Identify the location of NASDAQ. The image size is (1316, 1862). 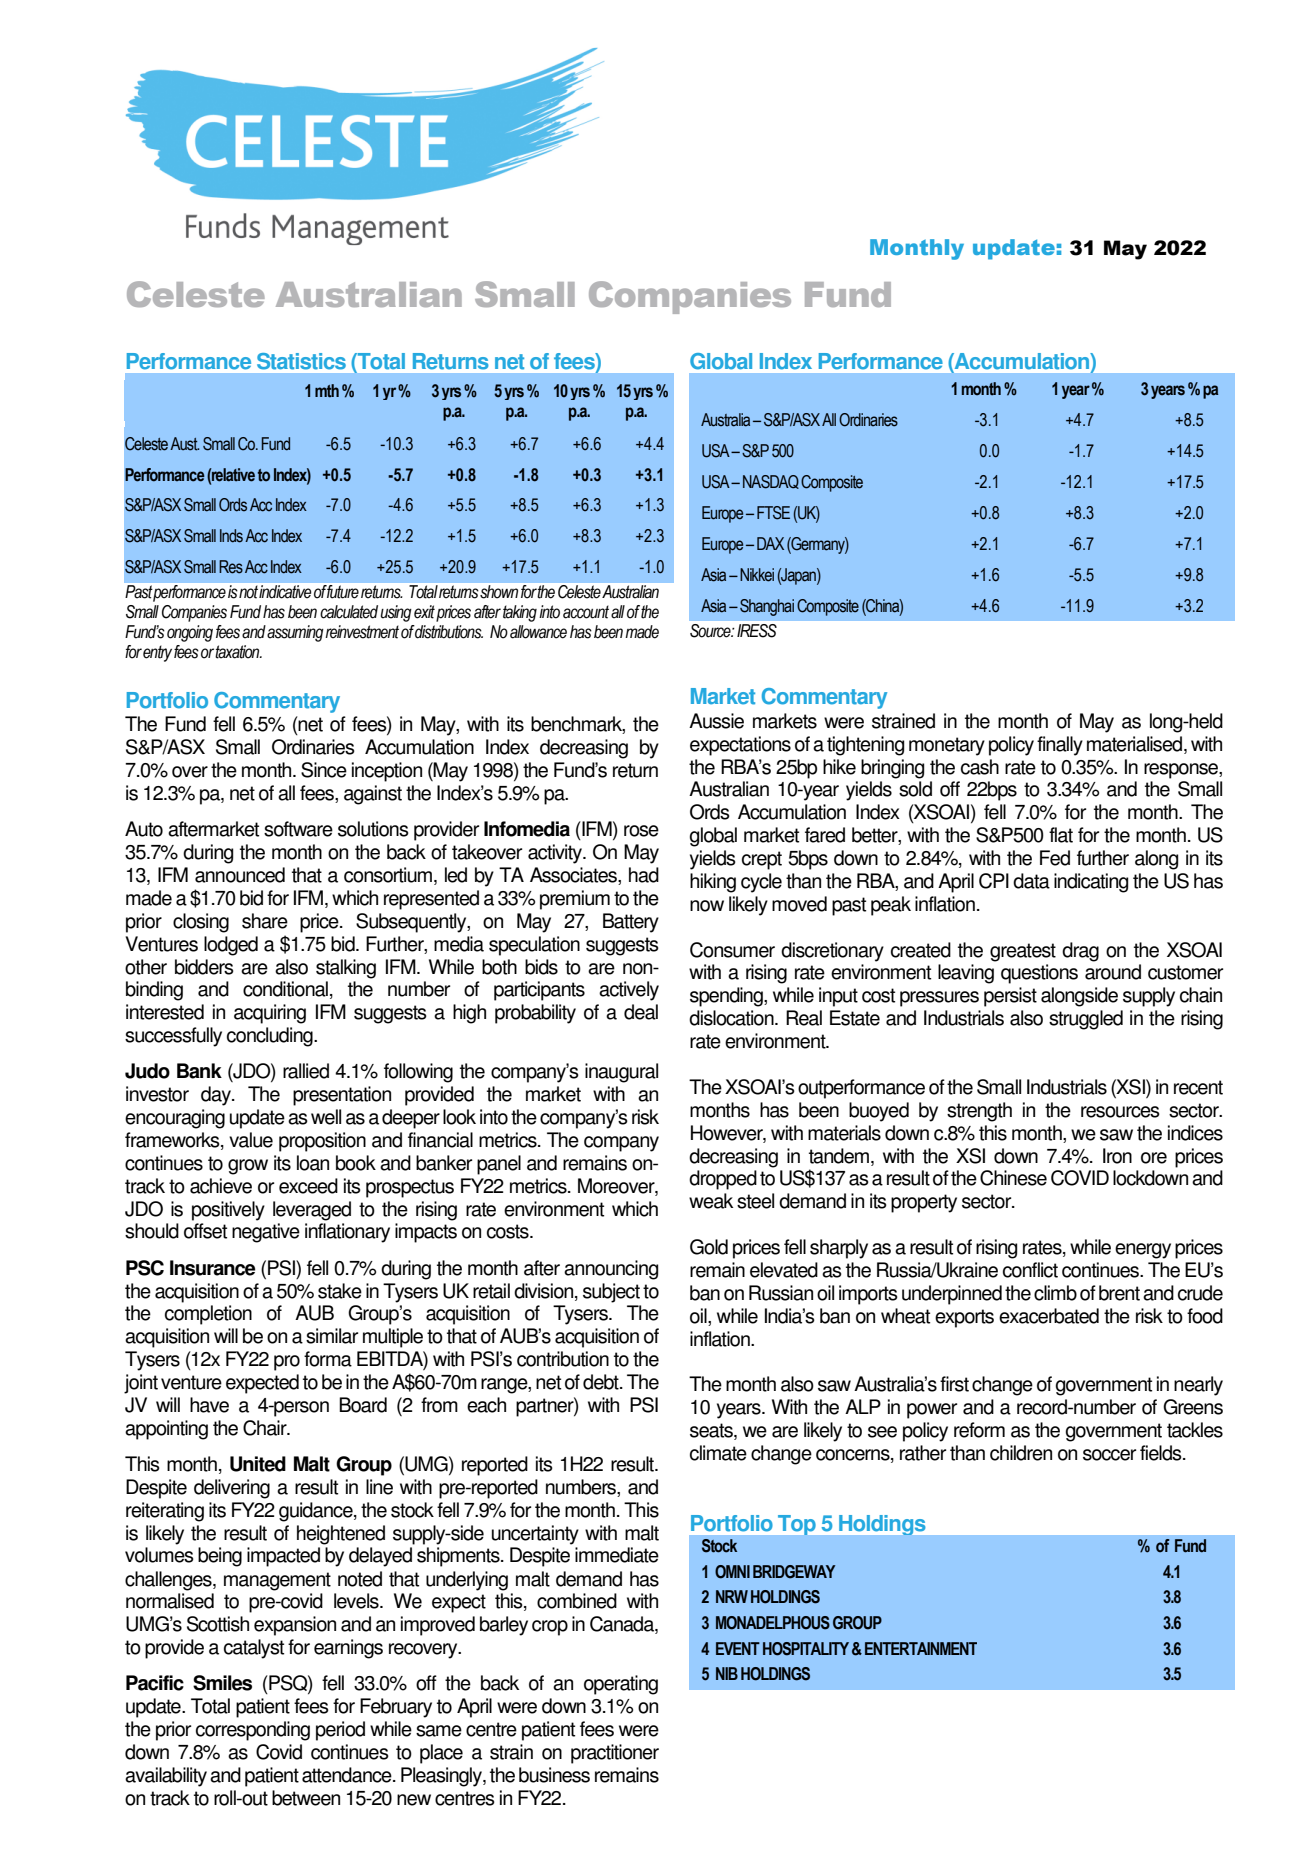
(771, 482).
